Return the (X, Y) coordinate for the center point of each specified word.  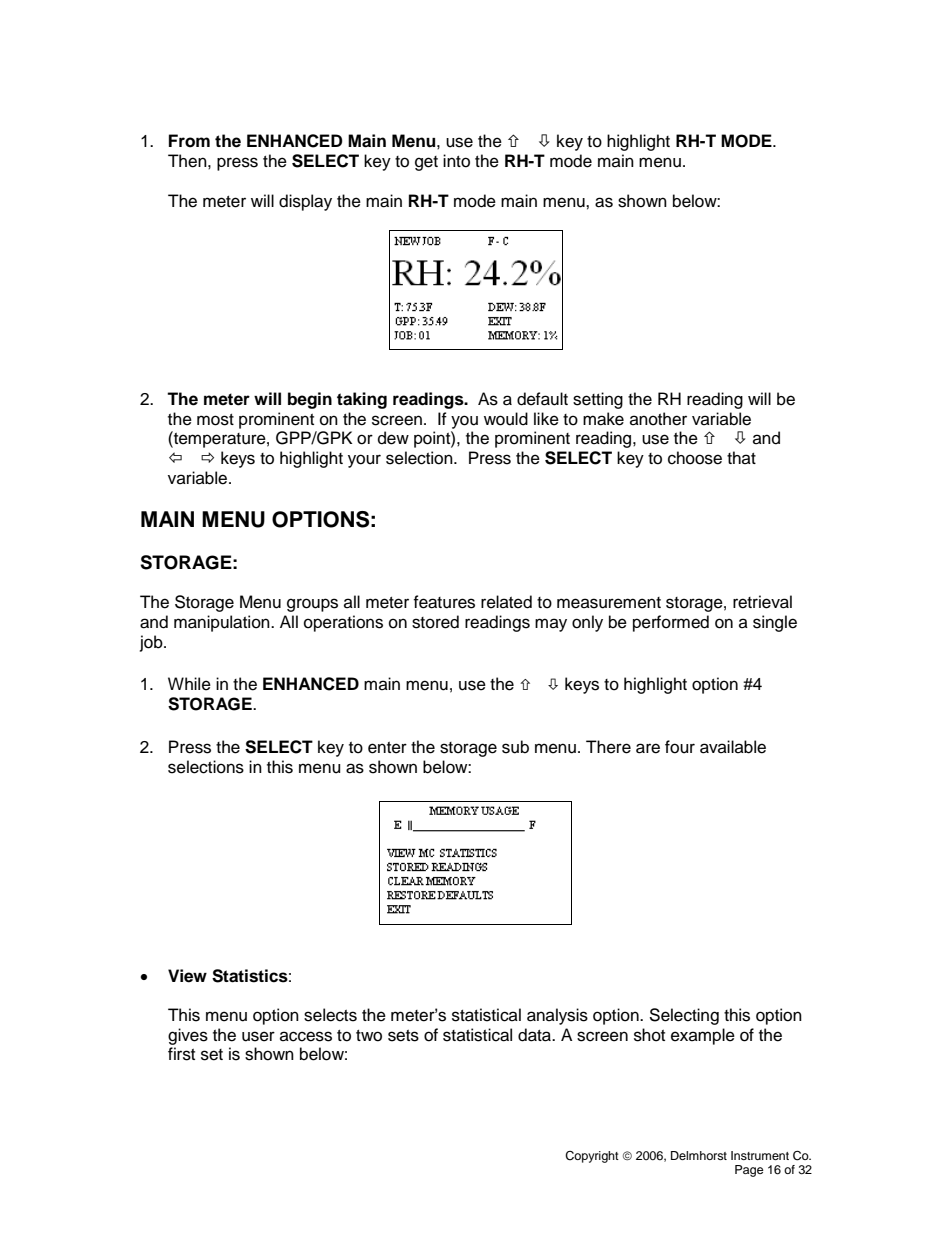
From (189, 141)
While (189, 684)
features (444, 602)
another (658, 419)
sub (515, 747)
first (181, 1054)
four (680, 747)
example (703, 1036)
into (456, 161)
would (506, 419)
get (426, 163)
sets (403, 1036)
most (215, 420)
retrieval (762, 602)
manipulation (223, 623)
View (187, 976)
